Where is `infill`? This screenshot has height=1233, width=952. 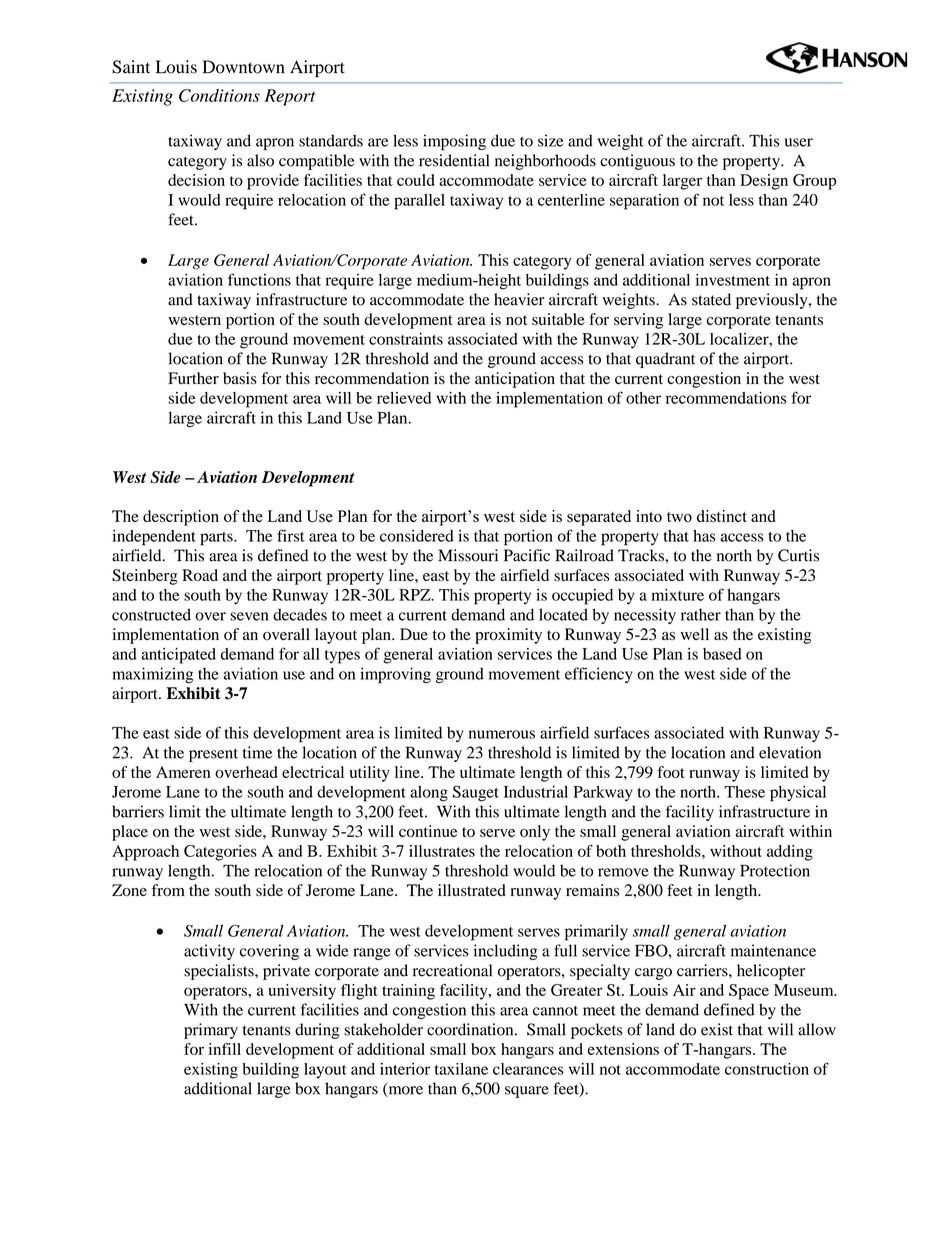
infill is located at coordinates (225, 1049).
